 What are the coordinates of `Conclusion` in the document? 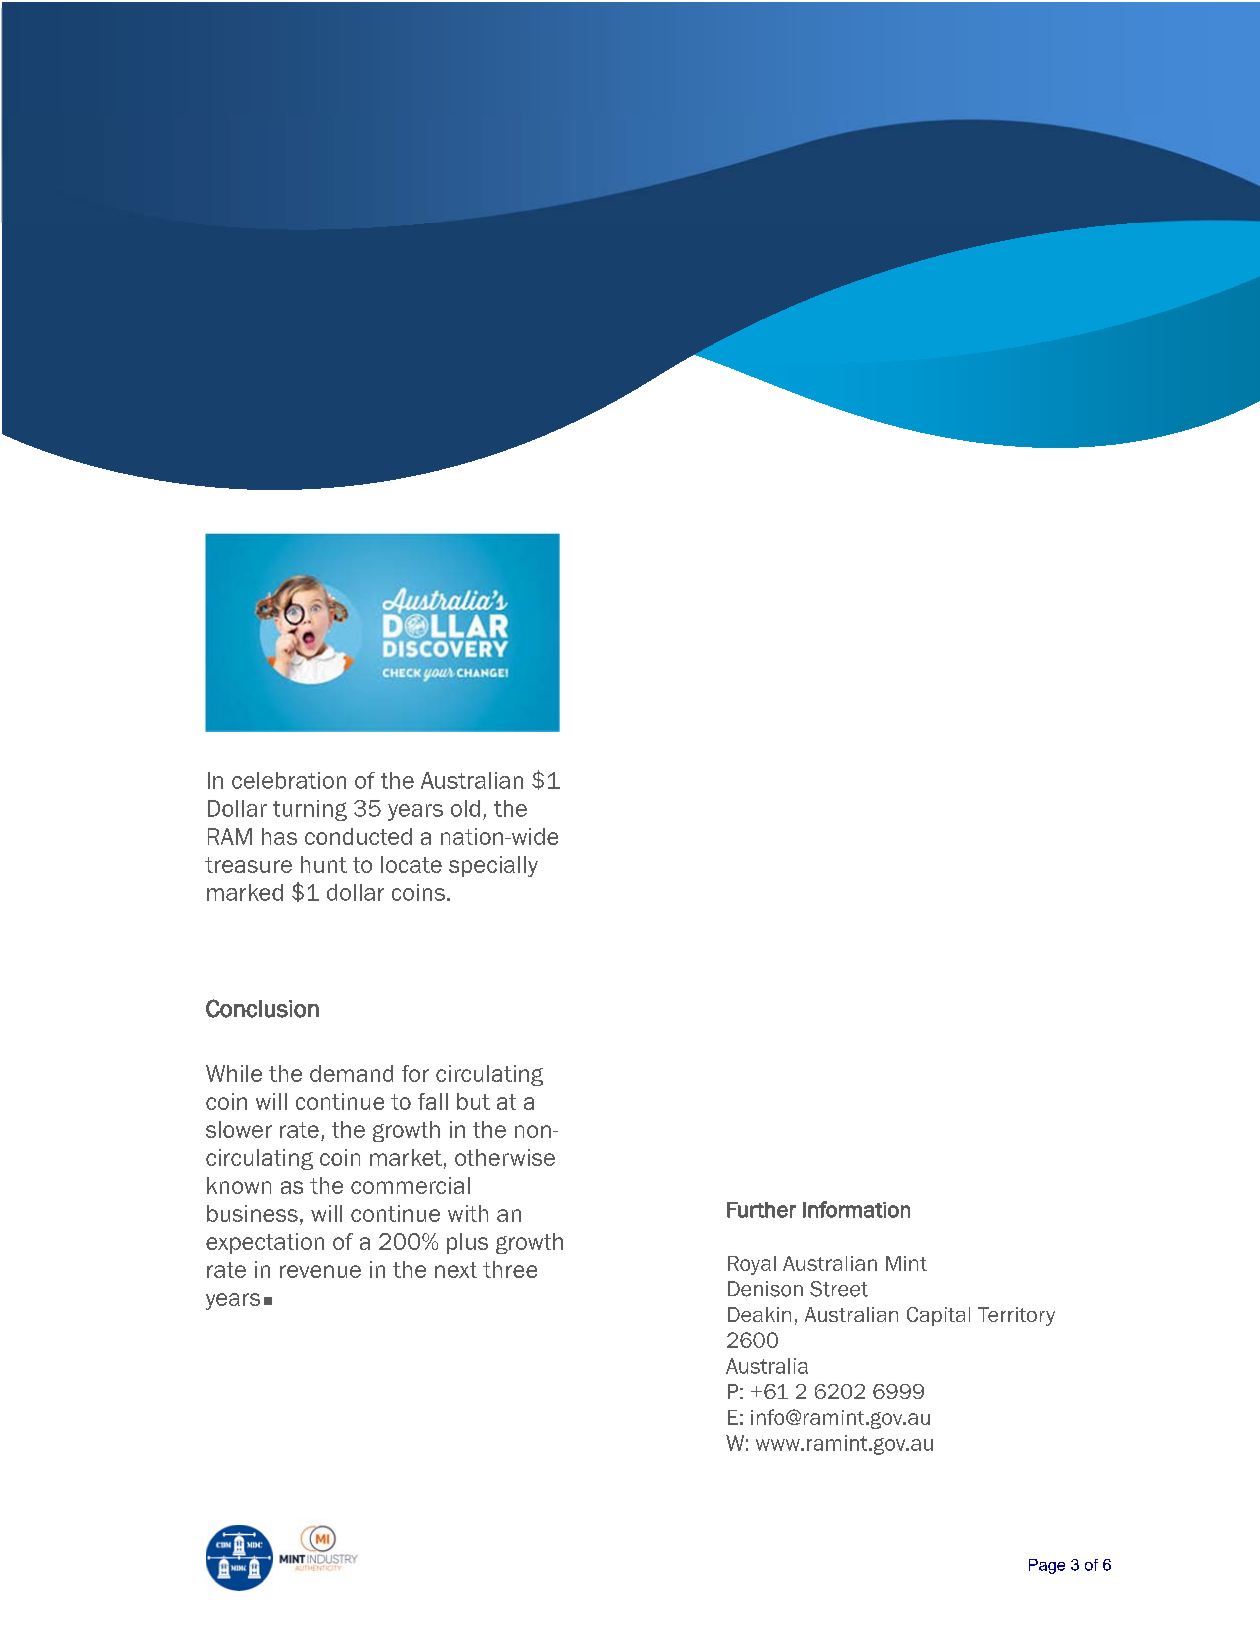 It's located at (262, 1008).
